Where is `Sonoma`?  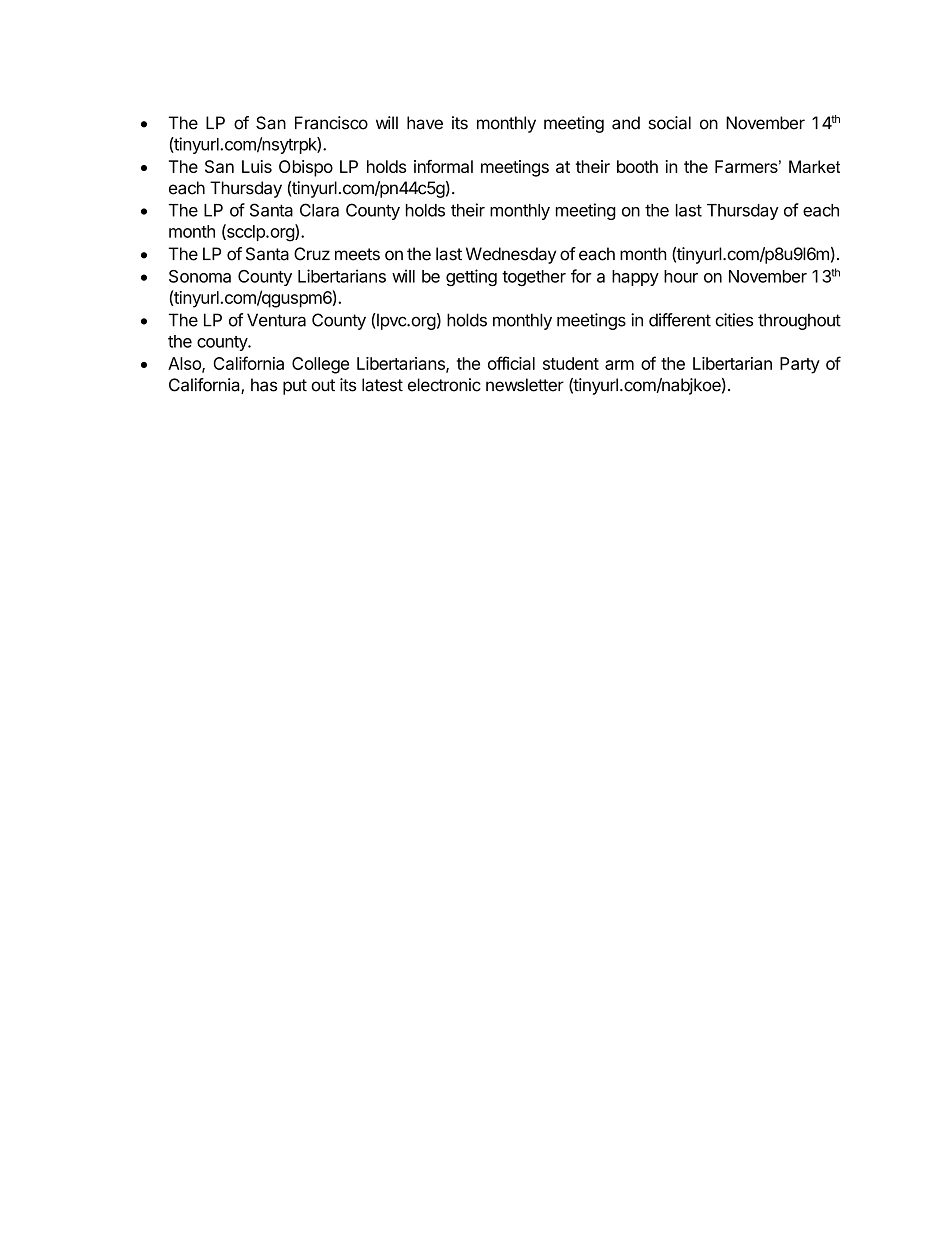
Sonoma is located at coordinates (200, 276).
